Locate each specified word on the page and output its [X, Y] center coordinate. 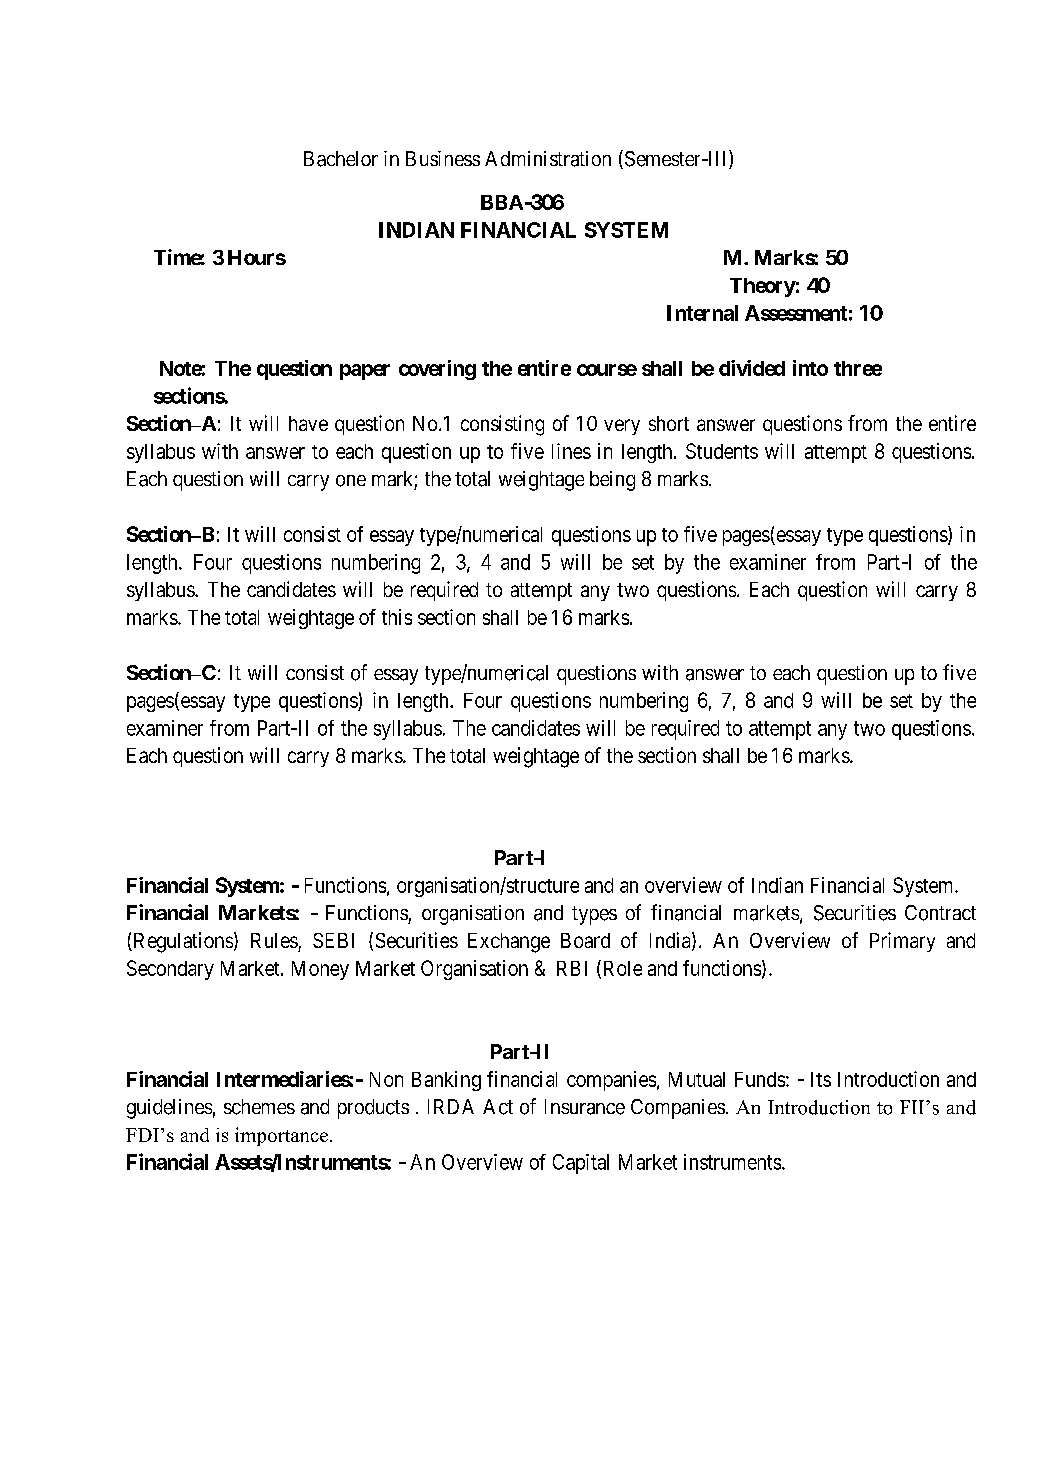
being [612, 481]
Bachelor [341, 159]
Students [722, 451]
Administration [548, 159]
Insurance [585, 1107]
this [397, 617]
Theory [763, 287]
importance [281, 1136]
